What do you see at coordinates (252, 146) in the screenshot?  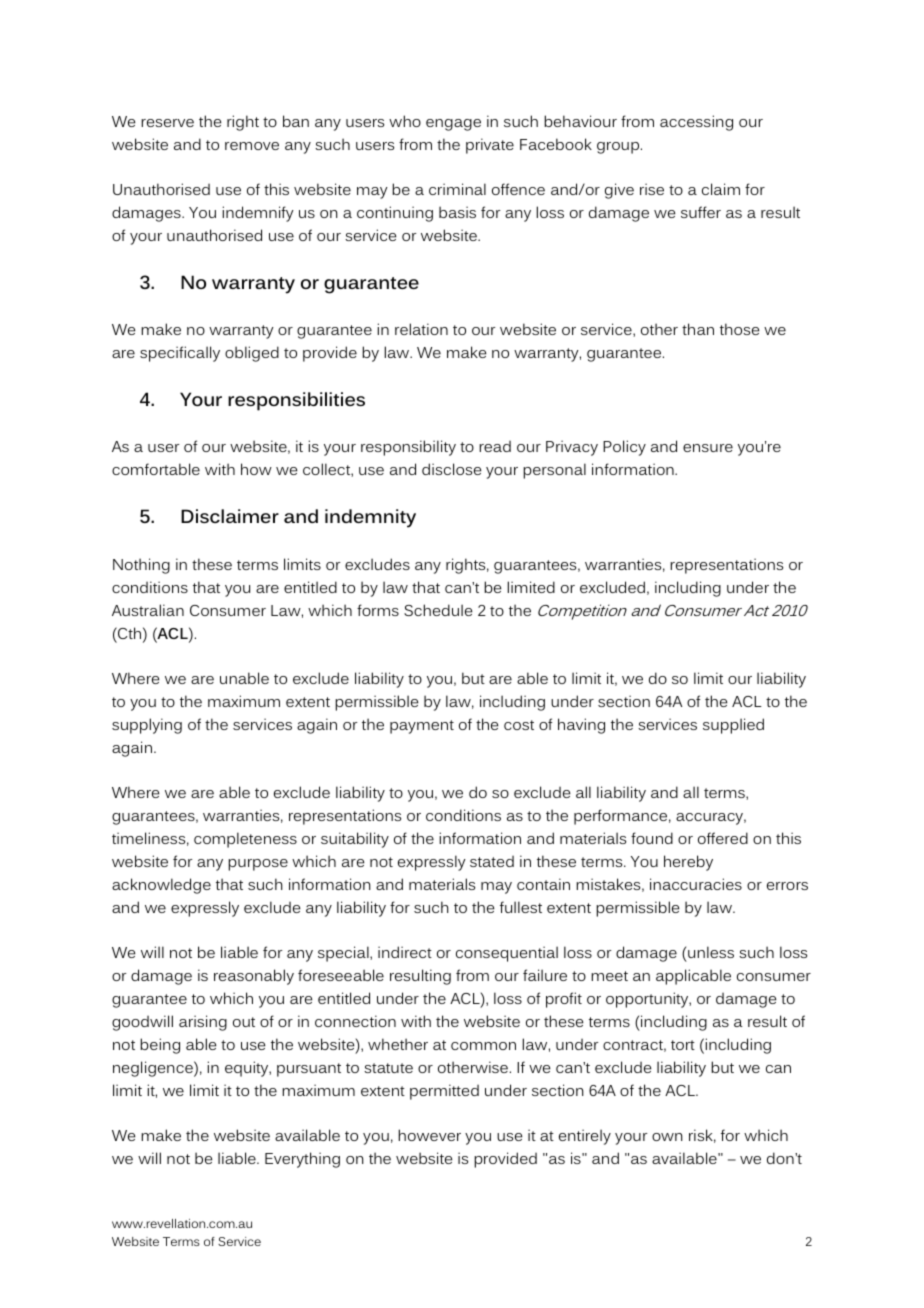 I see `remove` at bounding box center [252, 146].
